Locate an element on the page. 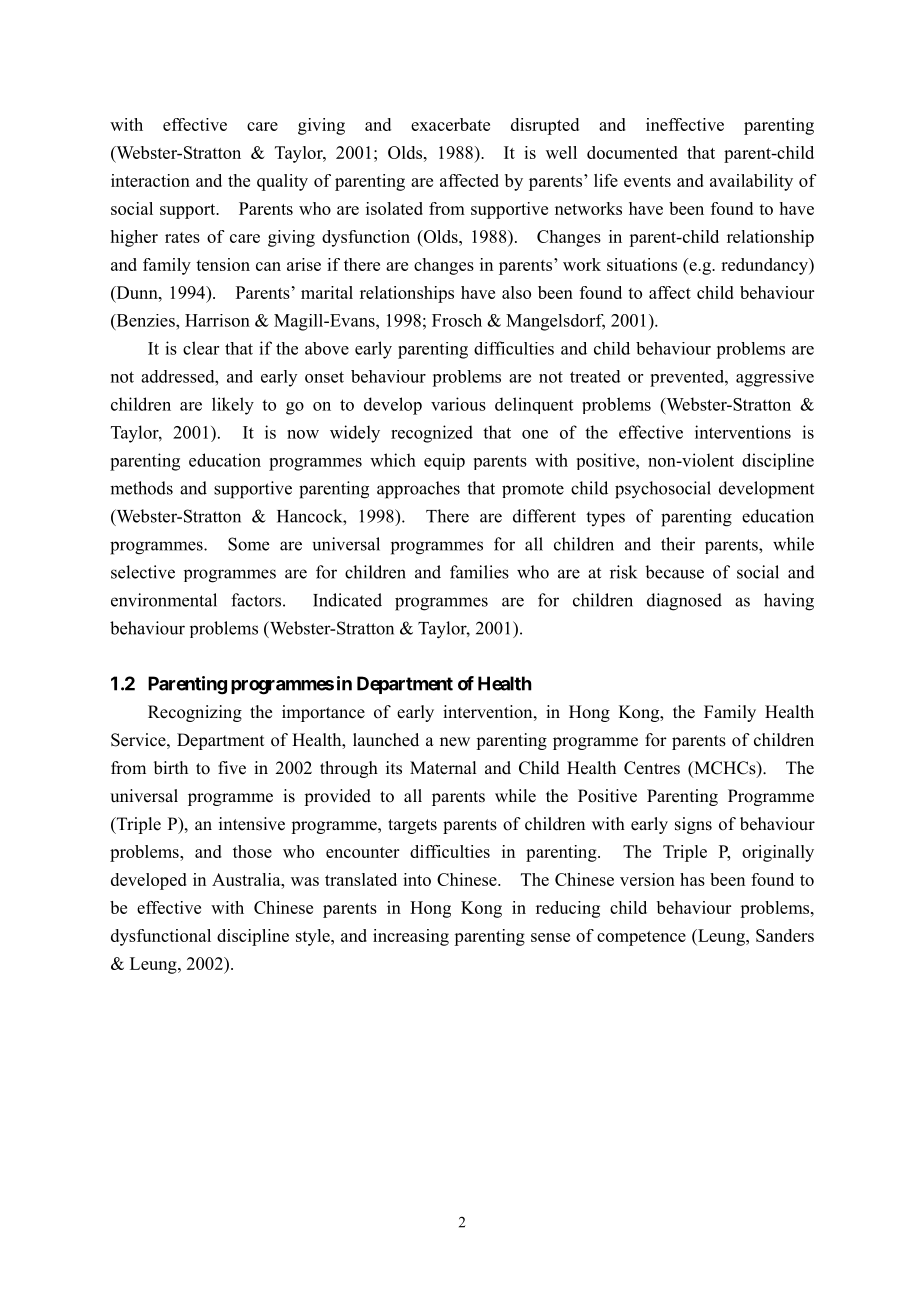 Image resolution: width=924 pixels, height=1308 pixels. exacerbate is located at coordinates (450, 124).
